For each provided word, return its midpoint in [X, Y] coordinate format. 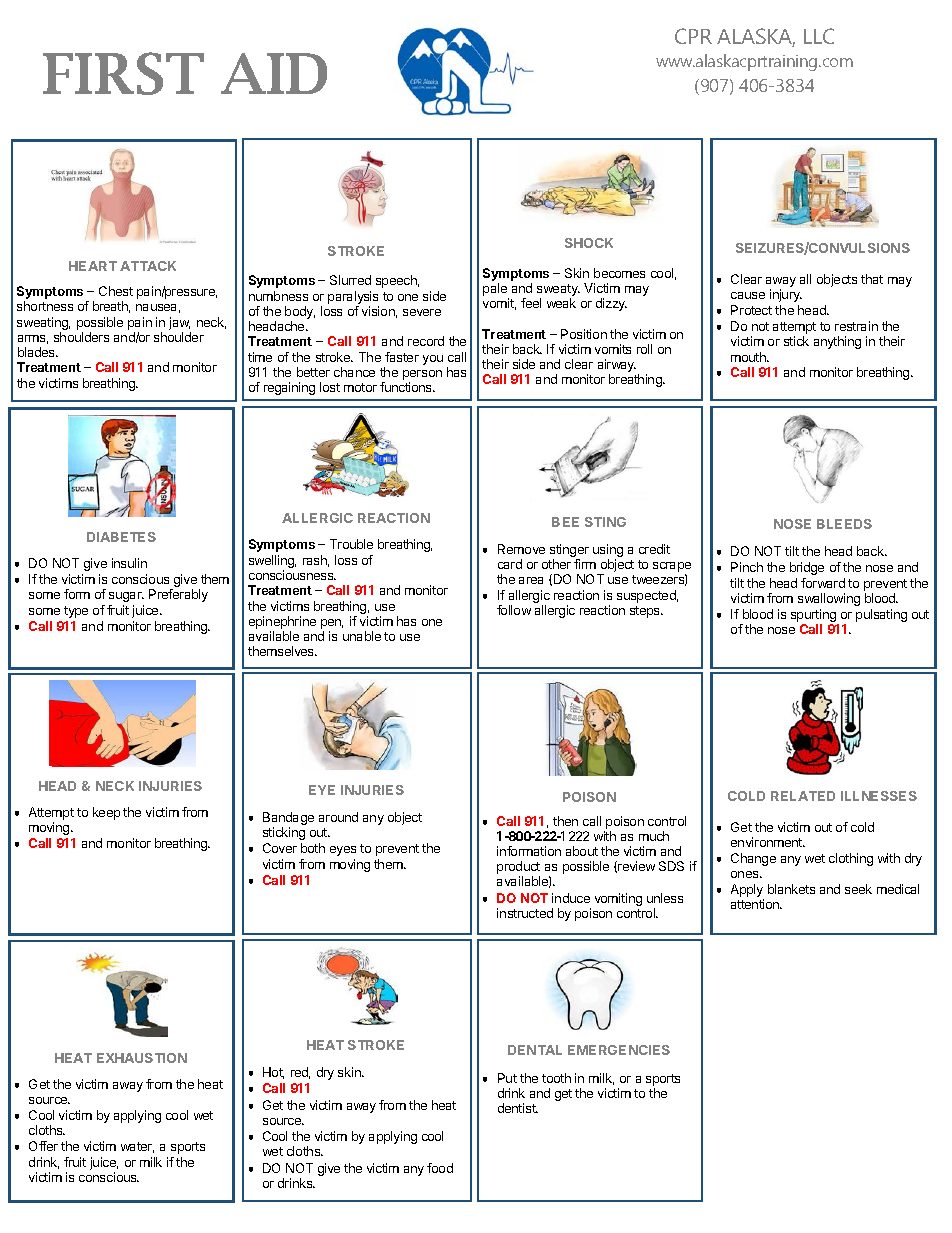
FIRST [123, 73]
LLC [819, 36]
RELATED [803, 796]
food [440, 1168]
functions [407, 387]
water [137, 1147]
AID [274, 73]
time [260, 357]
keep [106, 813]
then [565, 821]
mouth [750, 357]
